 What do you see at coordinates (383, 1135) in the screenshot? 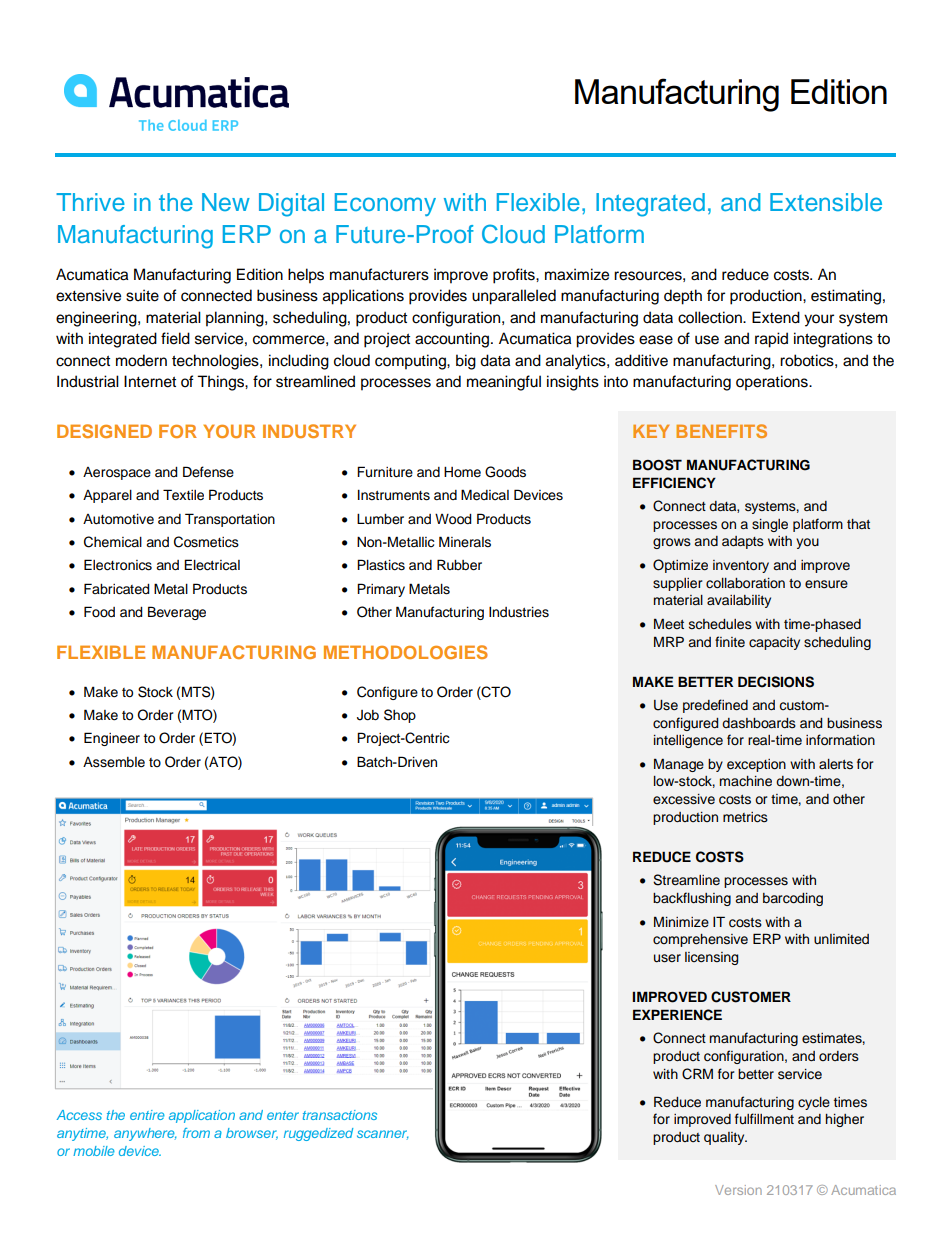
I see `scanner` at bounding box center [383, 1135].
